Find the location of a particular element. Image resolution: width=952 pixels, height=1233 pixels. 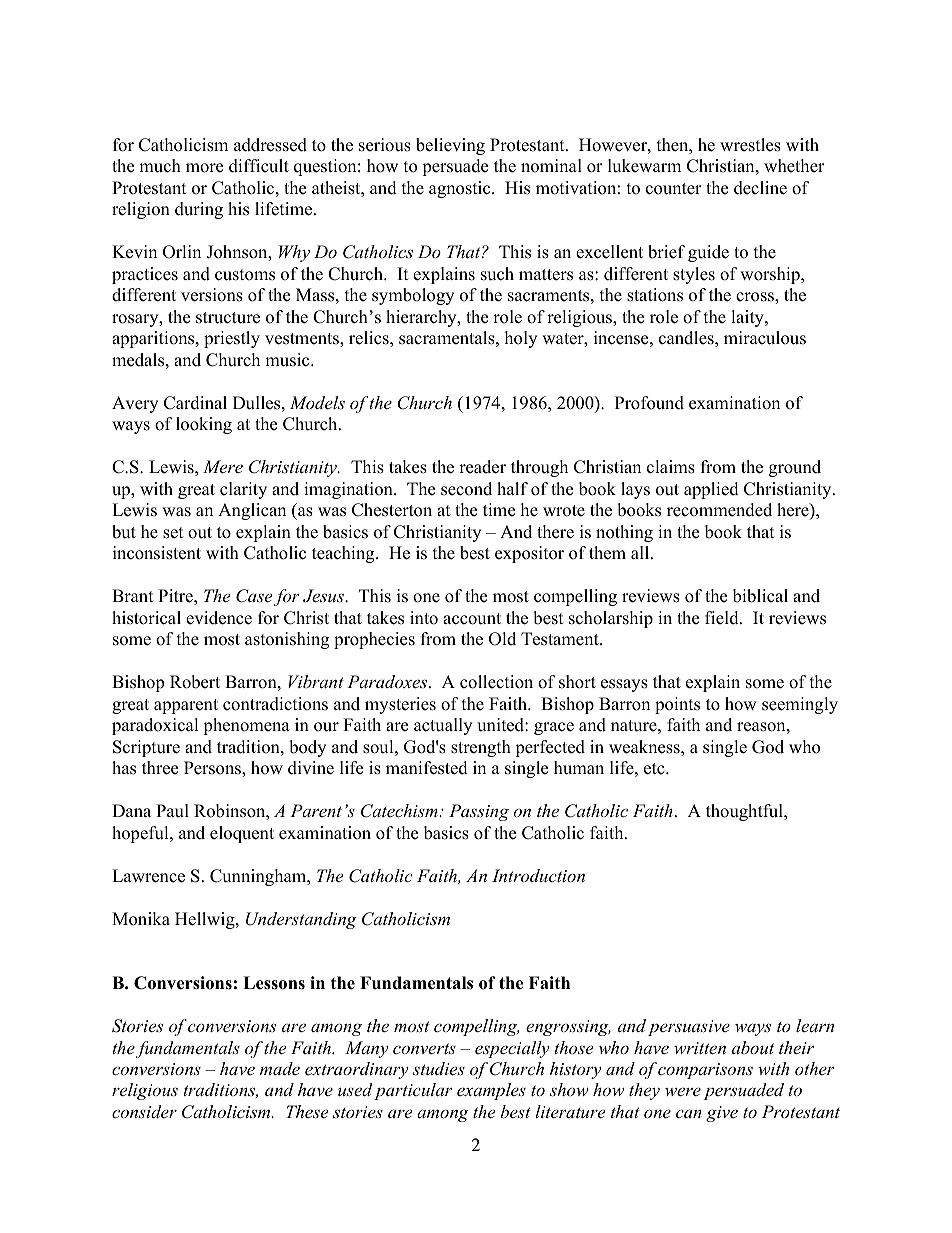

consider is located at coordinates (144, 1111).
